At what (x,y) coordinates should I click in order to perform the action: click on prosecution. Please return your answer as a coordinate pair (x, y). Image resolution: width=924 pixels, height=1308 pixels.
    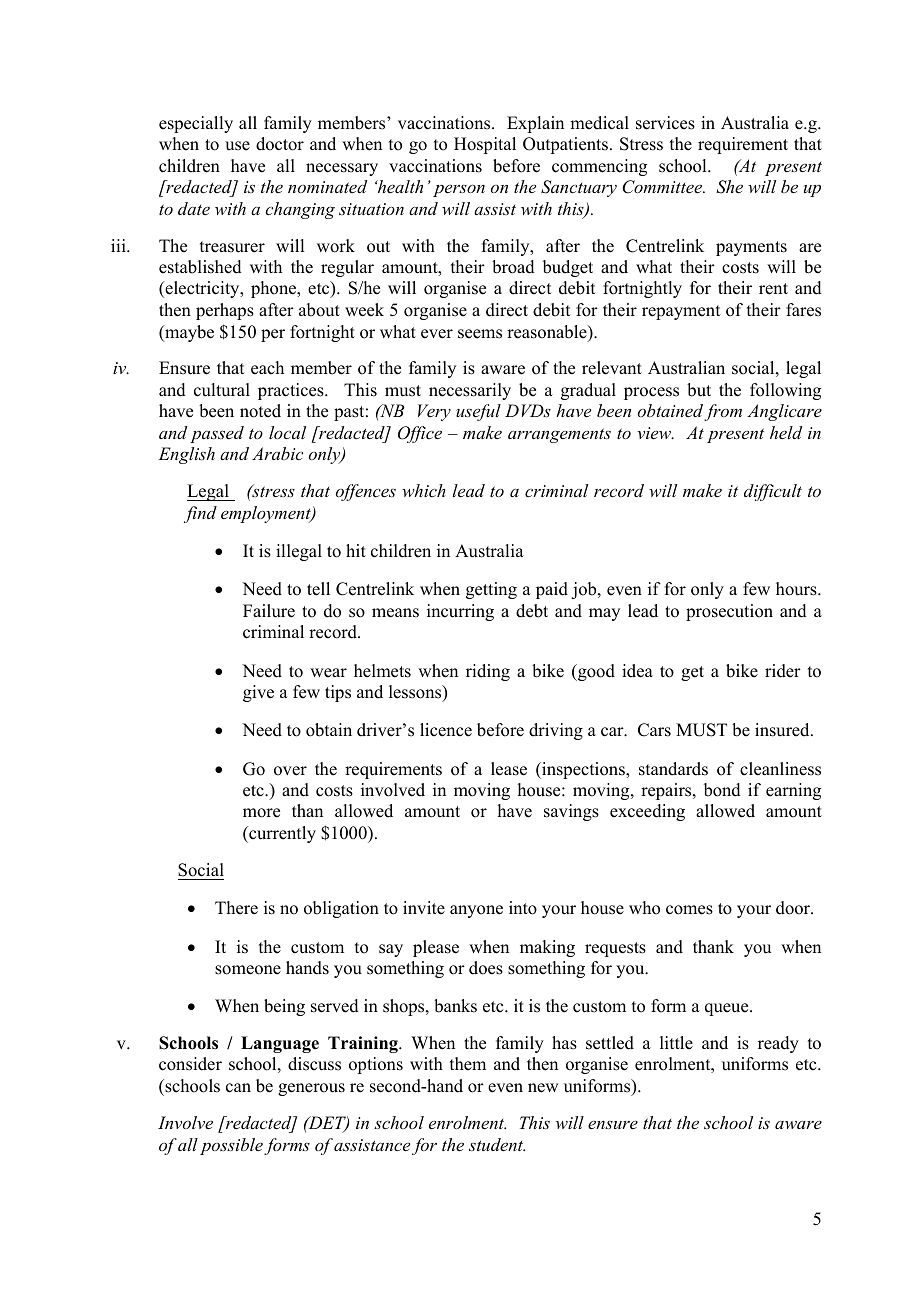
    Looking at the image, I should click on (729, 612).
